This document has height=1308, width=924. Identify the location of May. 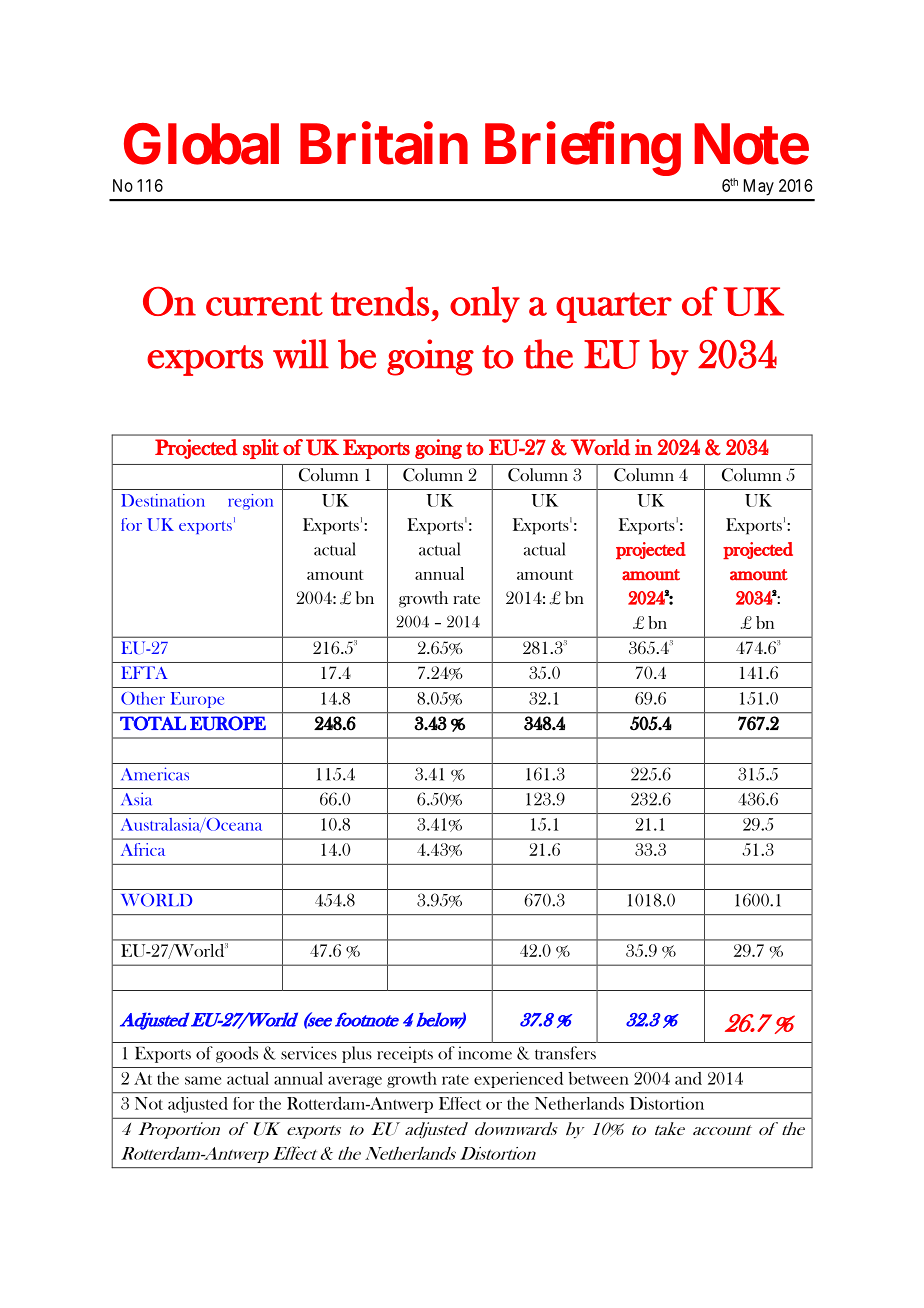
(759, 187).
